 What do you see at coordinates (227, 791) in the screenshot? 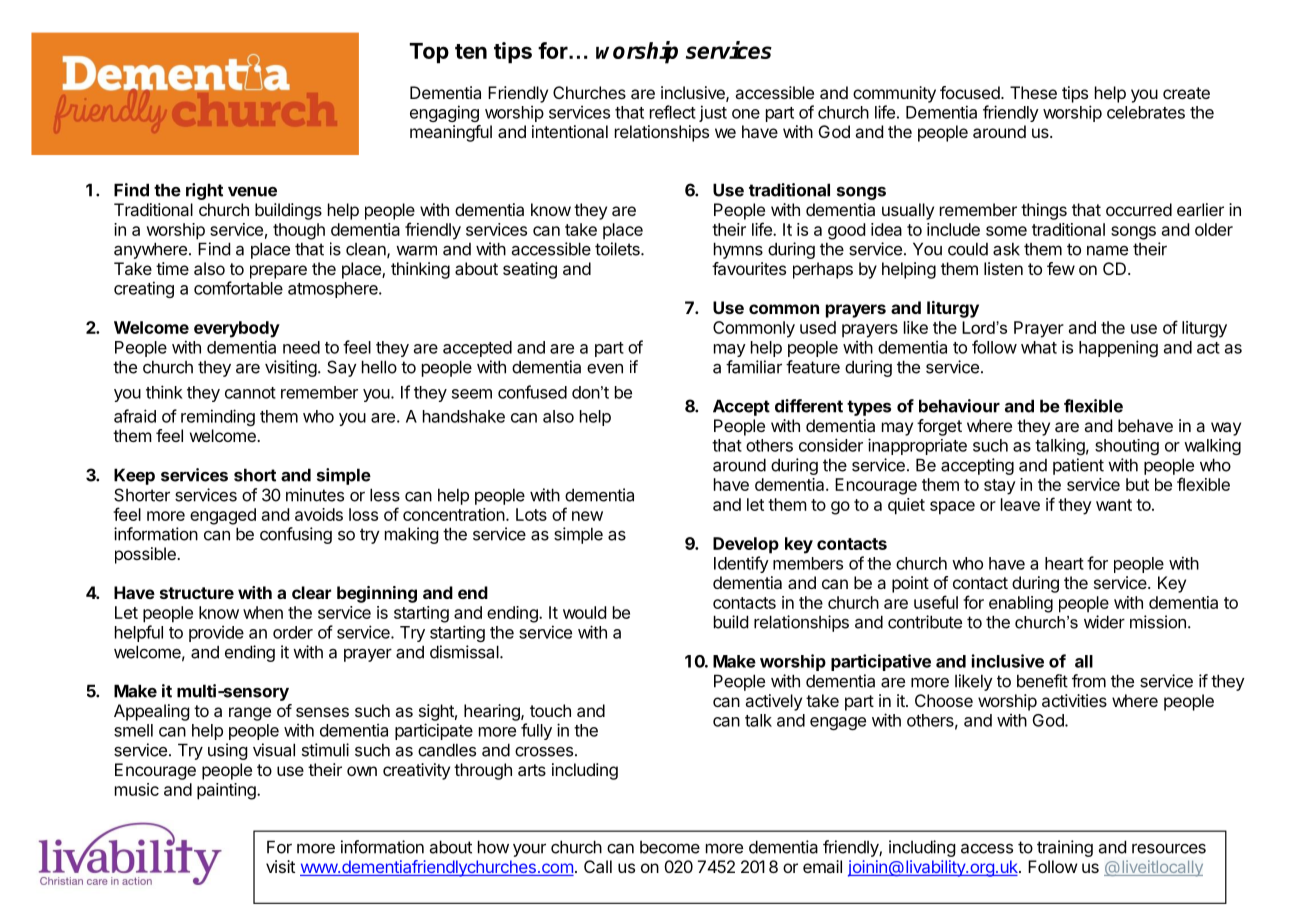
I see `painting` at bounding box center [227, 791].
